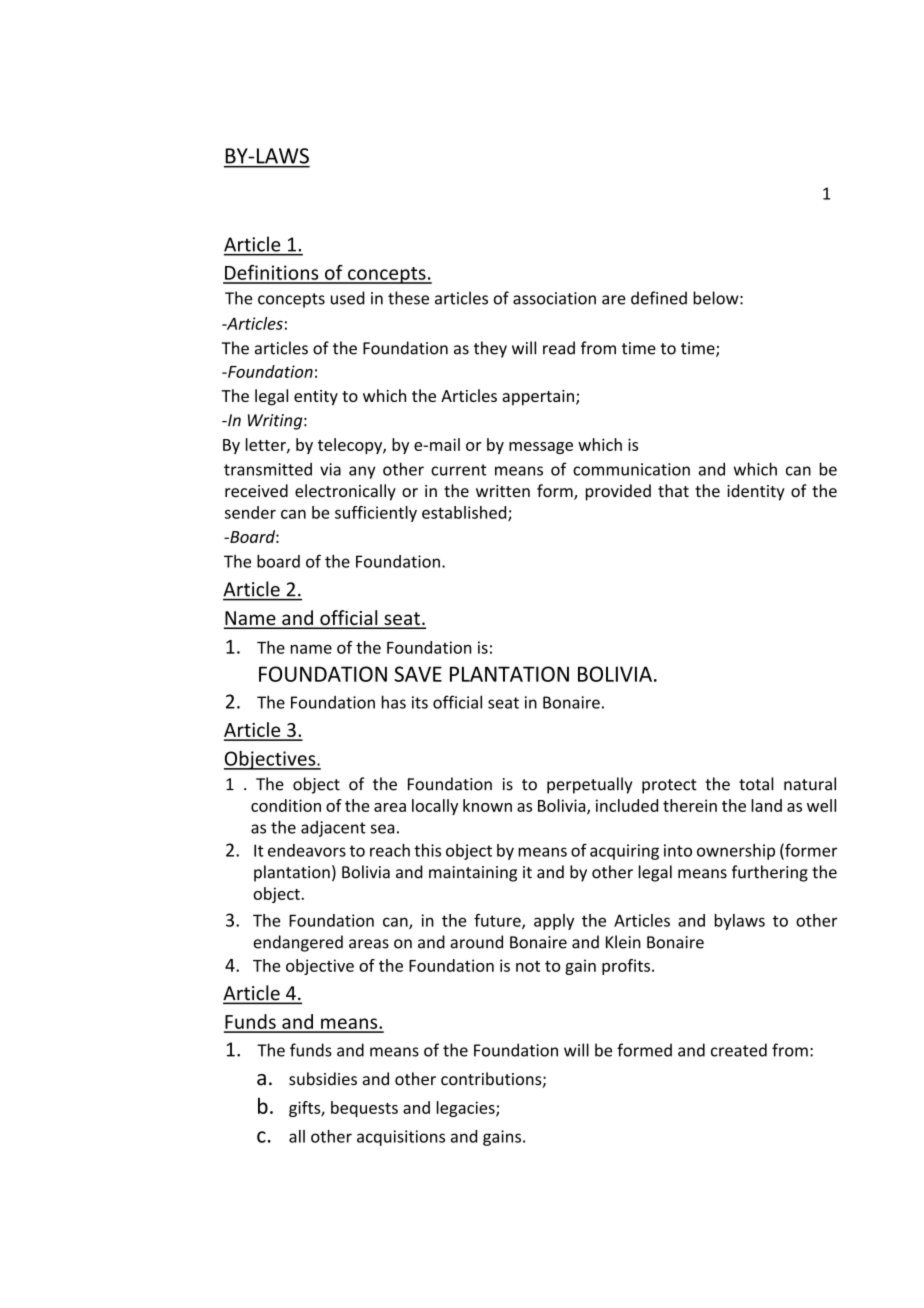 This document has width=924, height=1308. Describe the element at coordinates (554, 922) in the document. I see `apply` at that location.
